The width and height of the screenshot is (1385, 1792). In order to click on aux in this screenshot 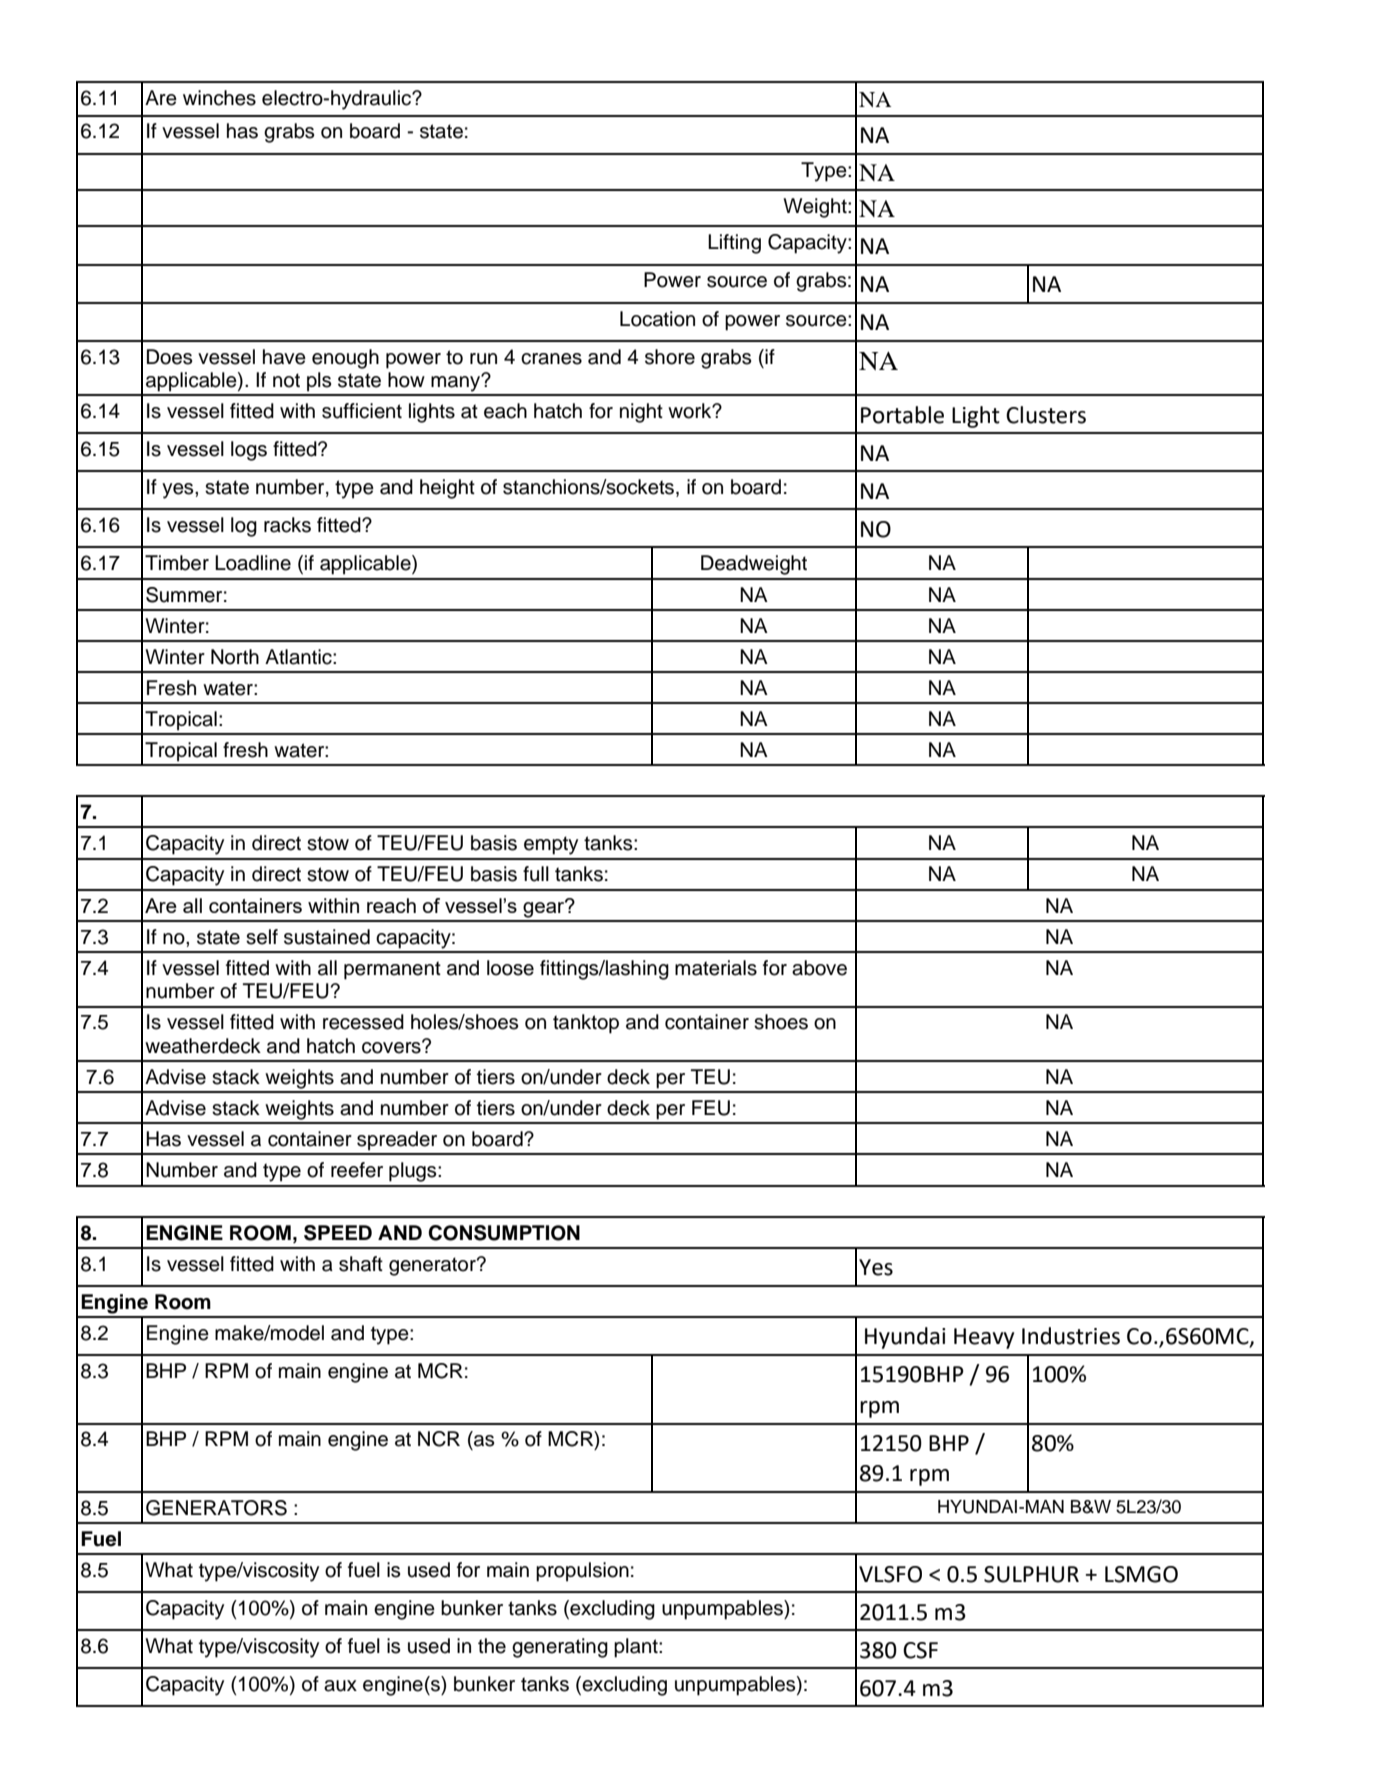, I will do `click(340, 1686)`.
